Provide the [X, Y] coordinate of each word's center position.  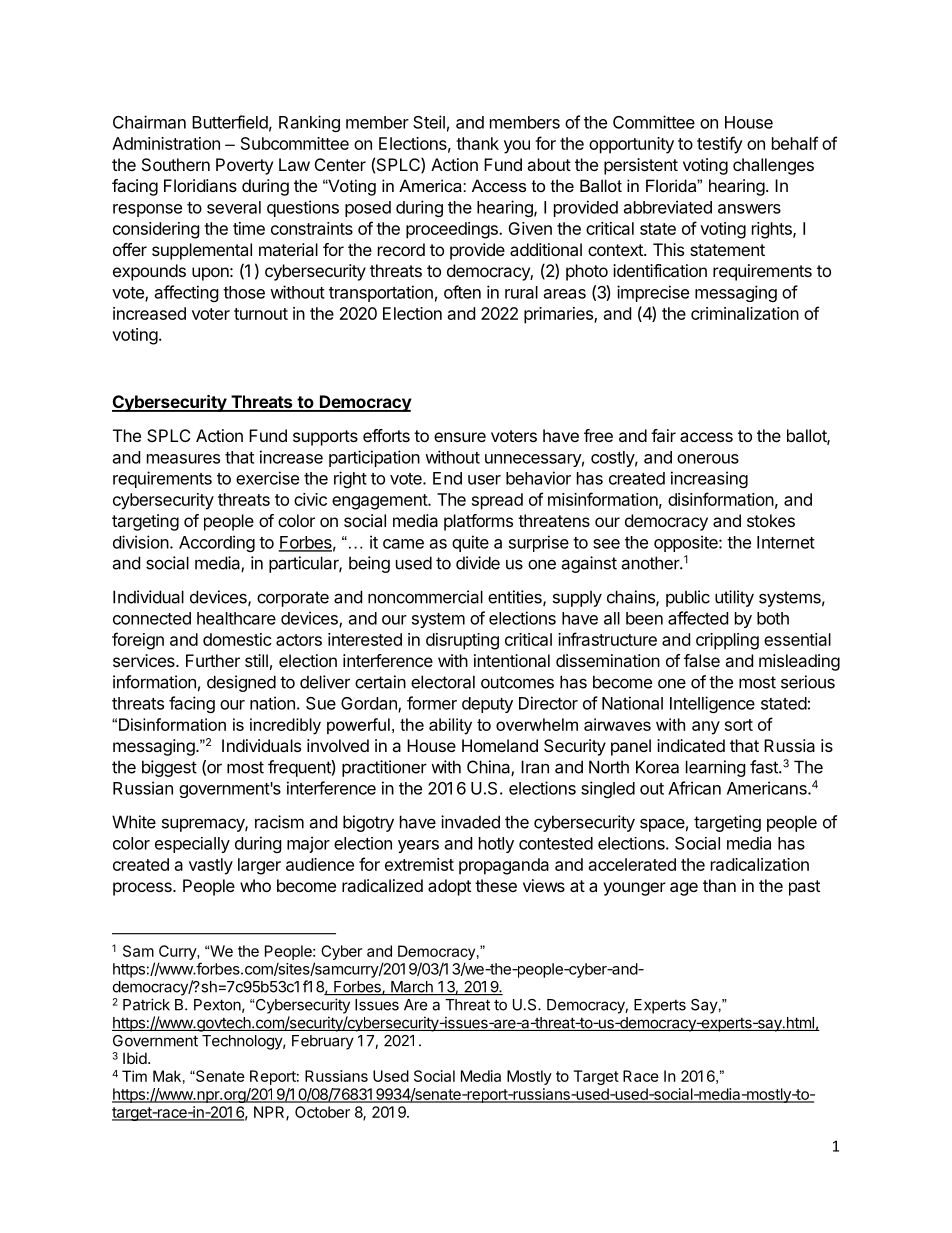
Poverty [244, 166]
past [804, 888]
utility [734, 598]
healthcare [236, 618]
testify [720, 145]
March [412, 988]
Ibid [136, 1058]
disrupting [462, 641]
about [549, 164]
